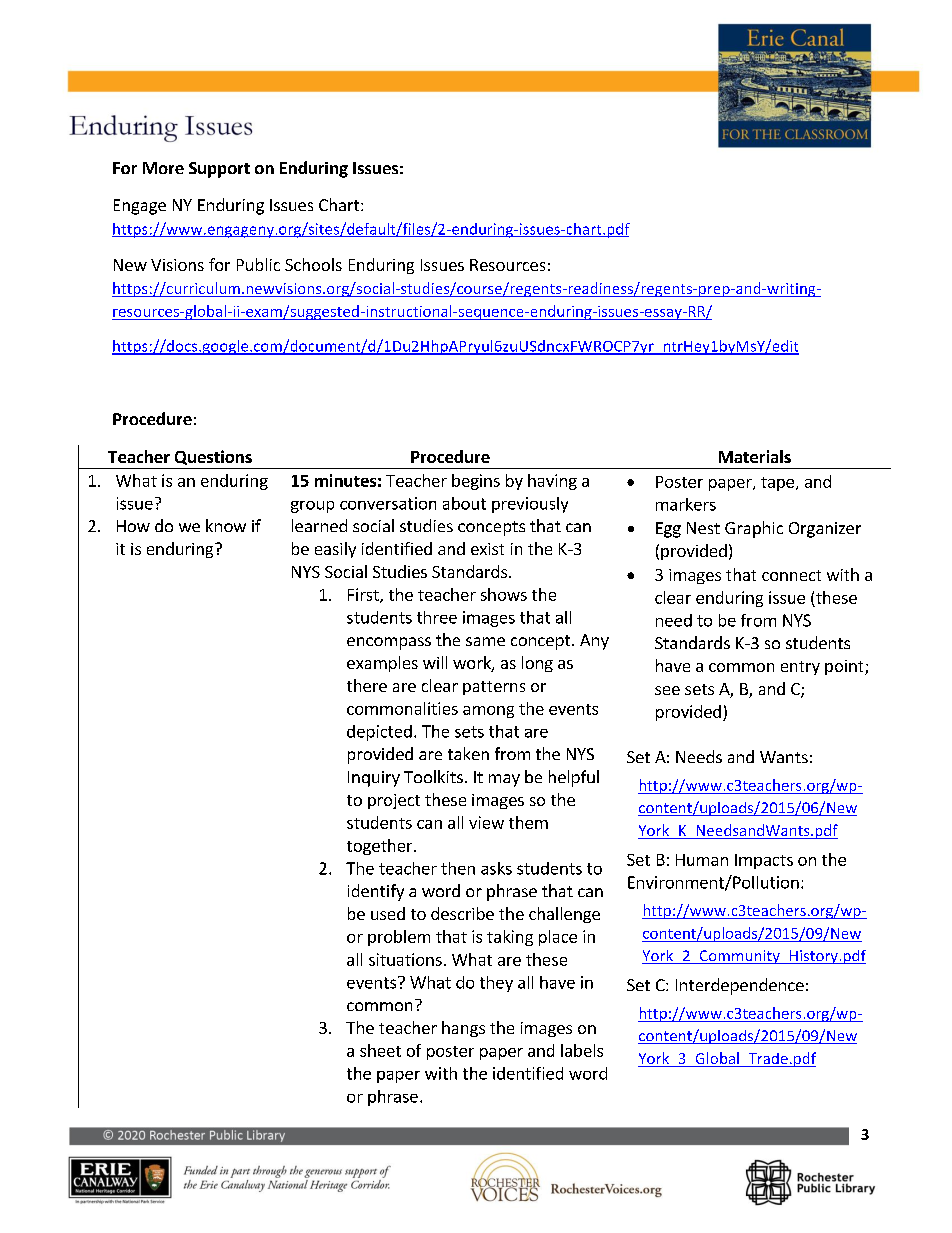 This screenshot has width=952, height=1233. I want to click on view, so click(486, 822).
